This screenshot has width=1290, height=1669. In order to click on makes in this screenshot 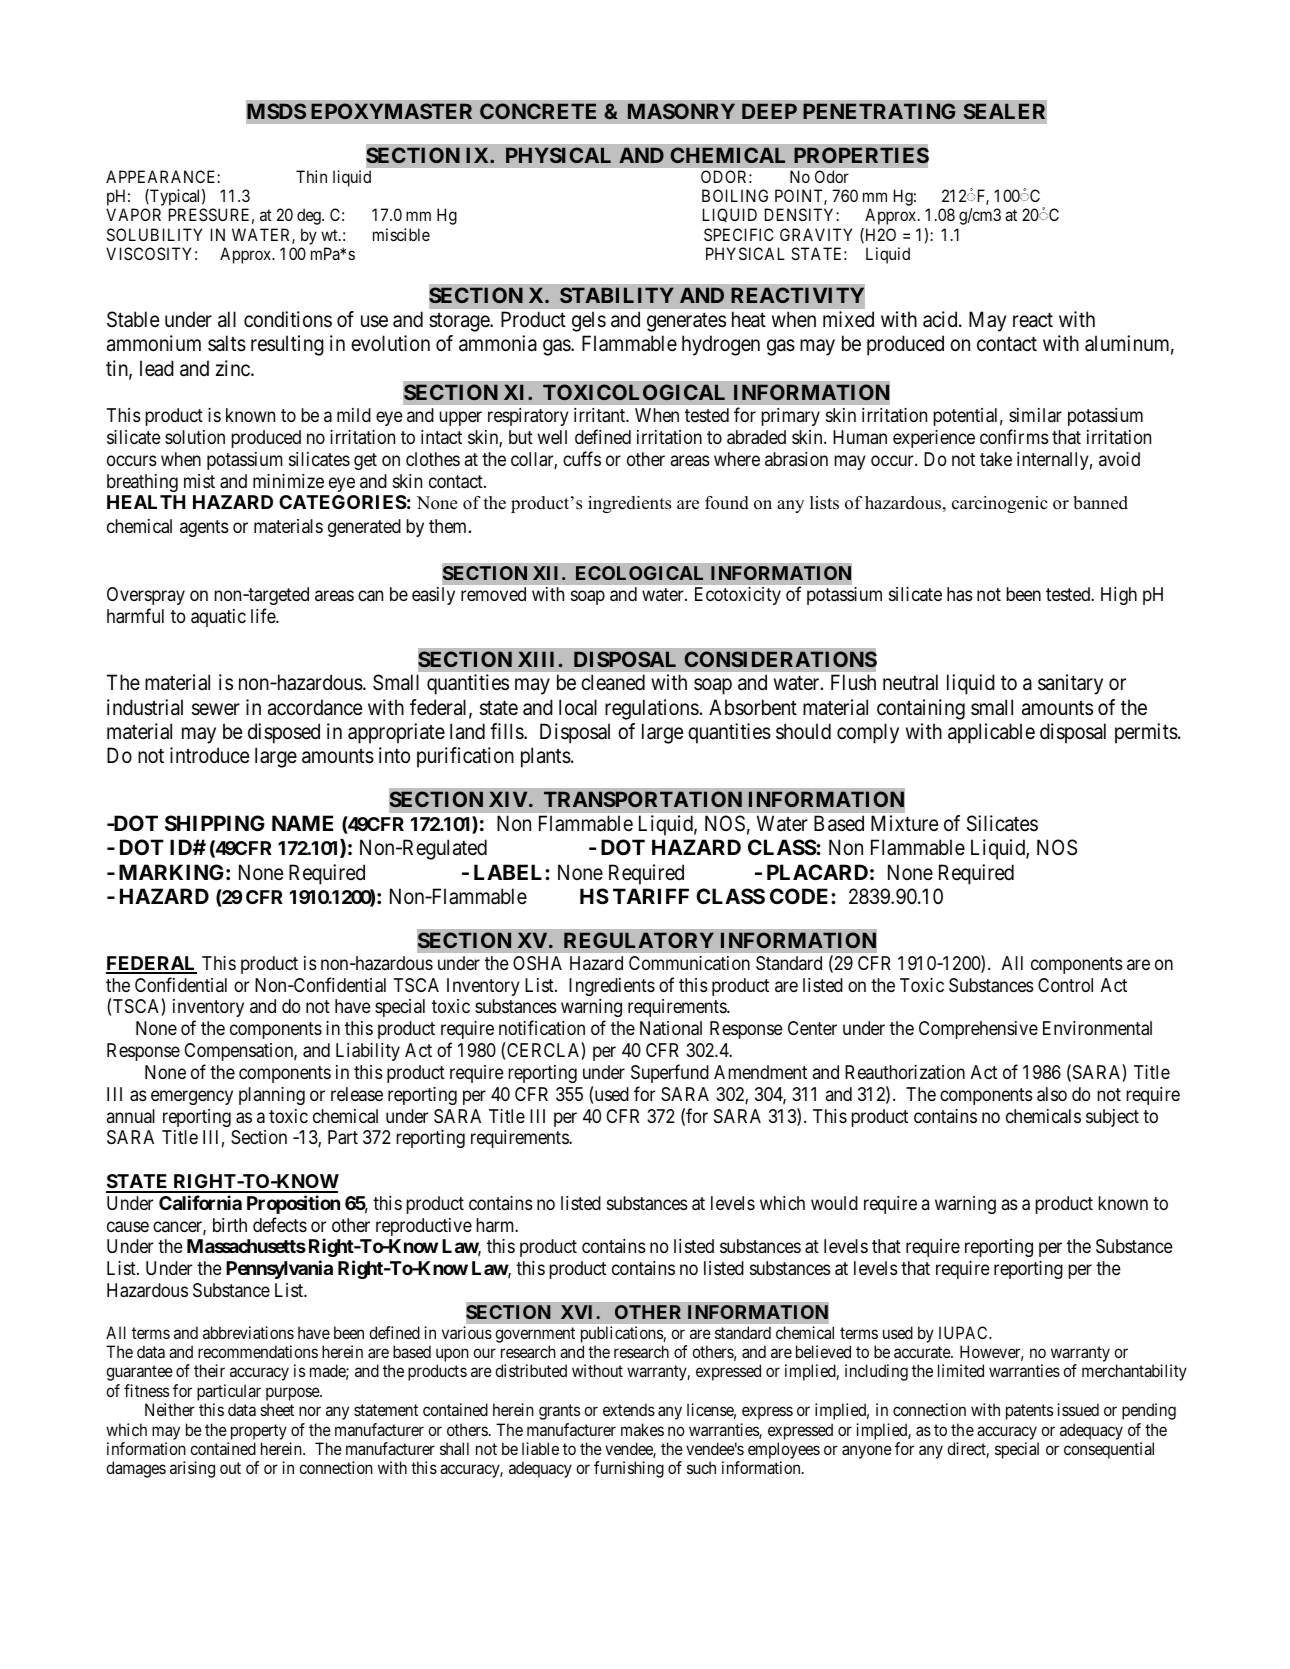, I will do `click(642, 1429)`.
